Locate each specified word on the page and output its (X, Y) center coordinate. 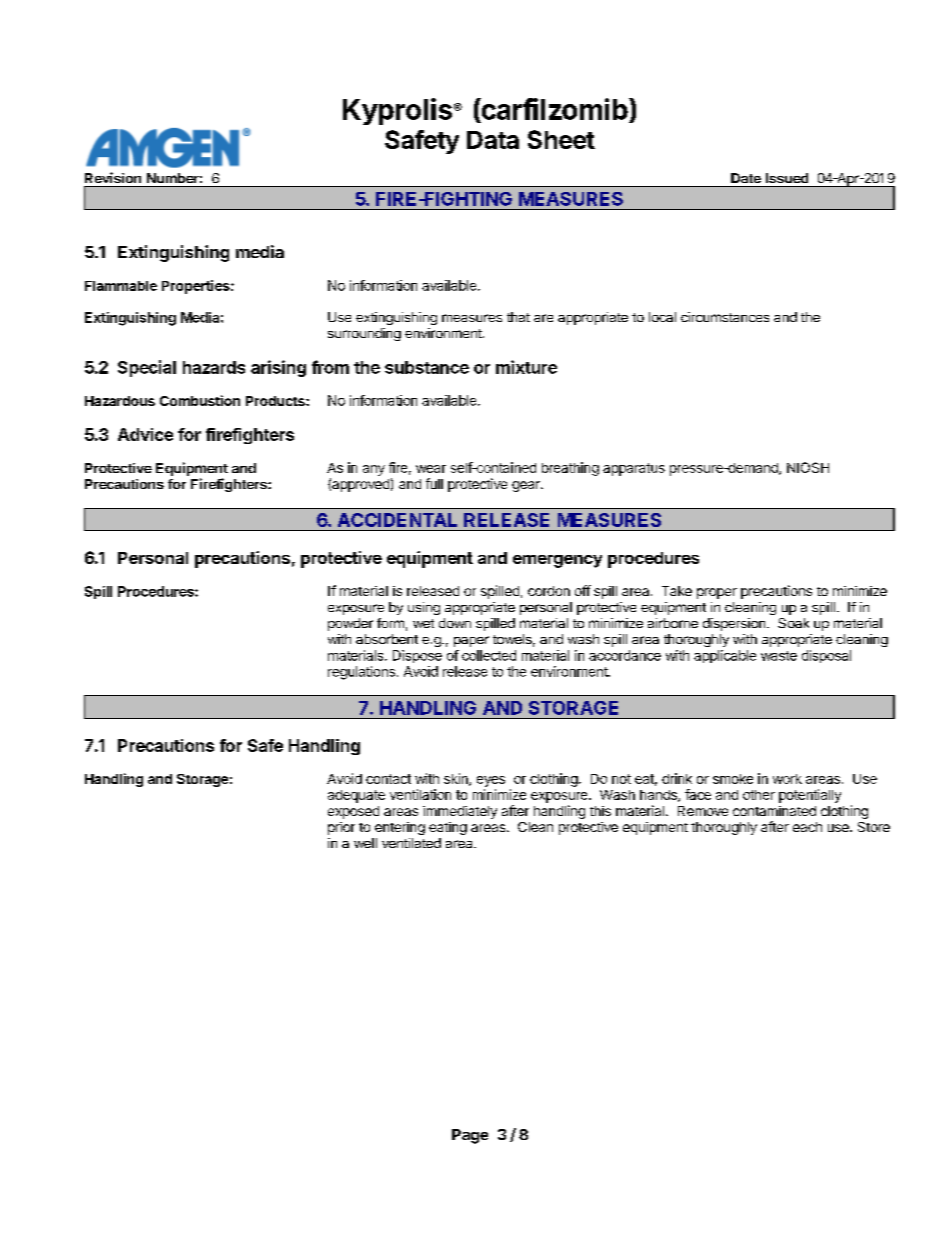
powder (350, 624)
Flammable (121, 286)
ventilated (411, 843)
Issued (787, 178)
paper (471, 641)
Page (470, 1136)
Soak (793, 623)
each (807, 827)
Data (493, 140)
